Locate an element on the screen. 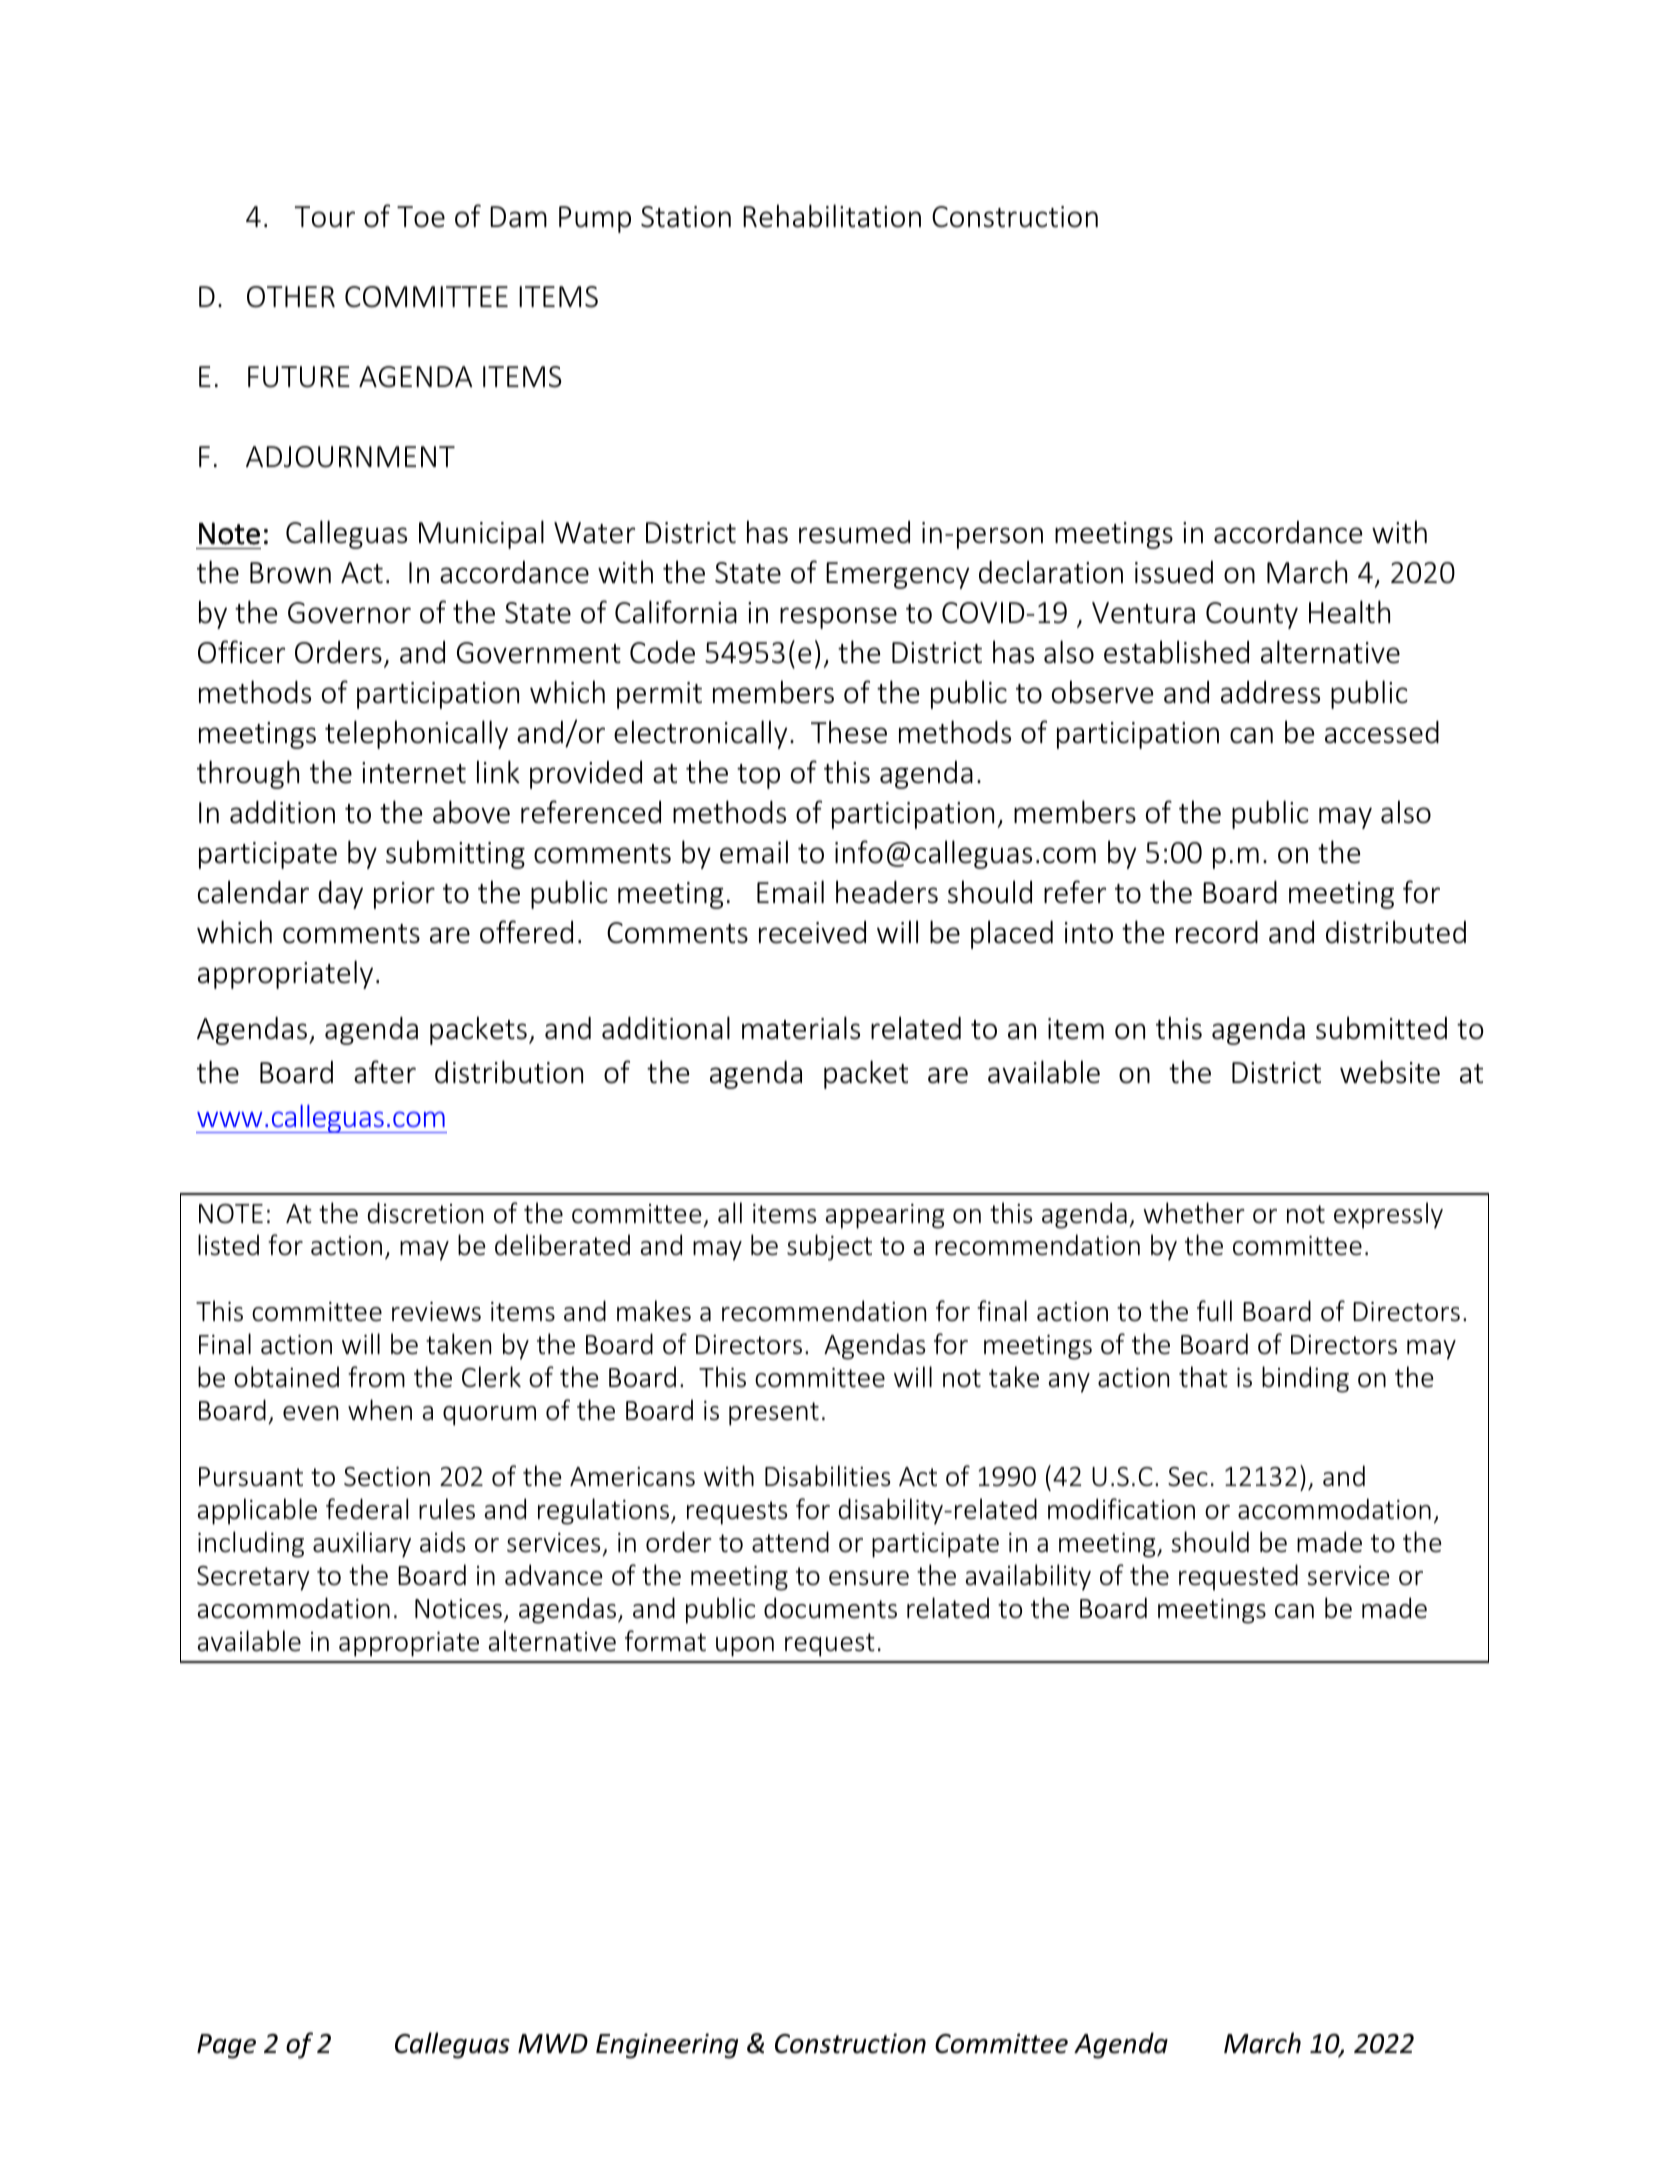  Tour is located at coordinates (325, 217).
